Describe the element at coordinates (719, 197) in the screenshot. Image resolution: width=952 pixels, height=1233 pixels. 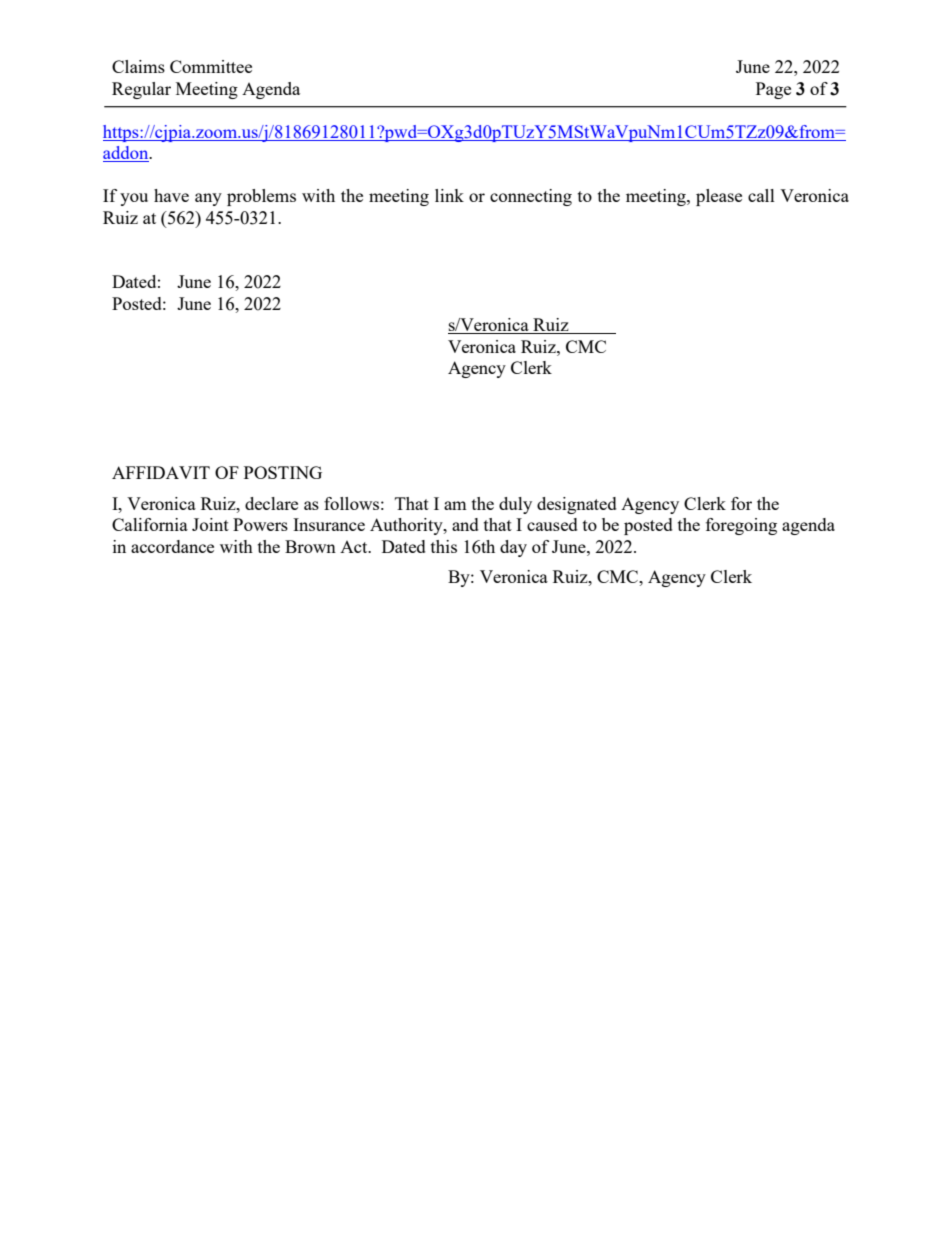
I see `please` at that location.
